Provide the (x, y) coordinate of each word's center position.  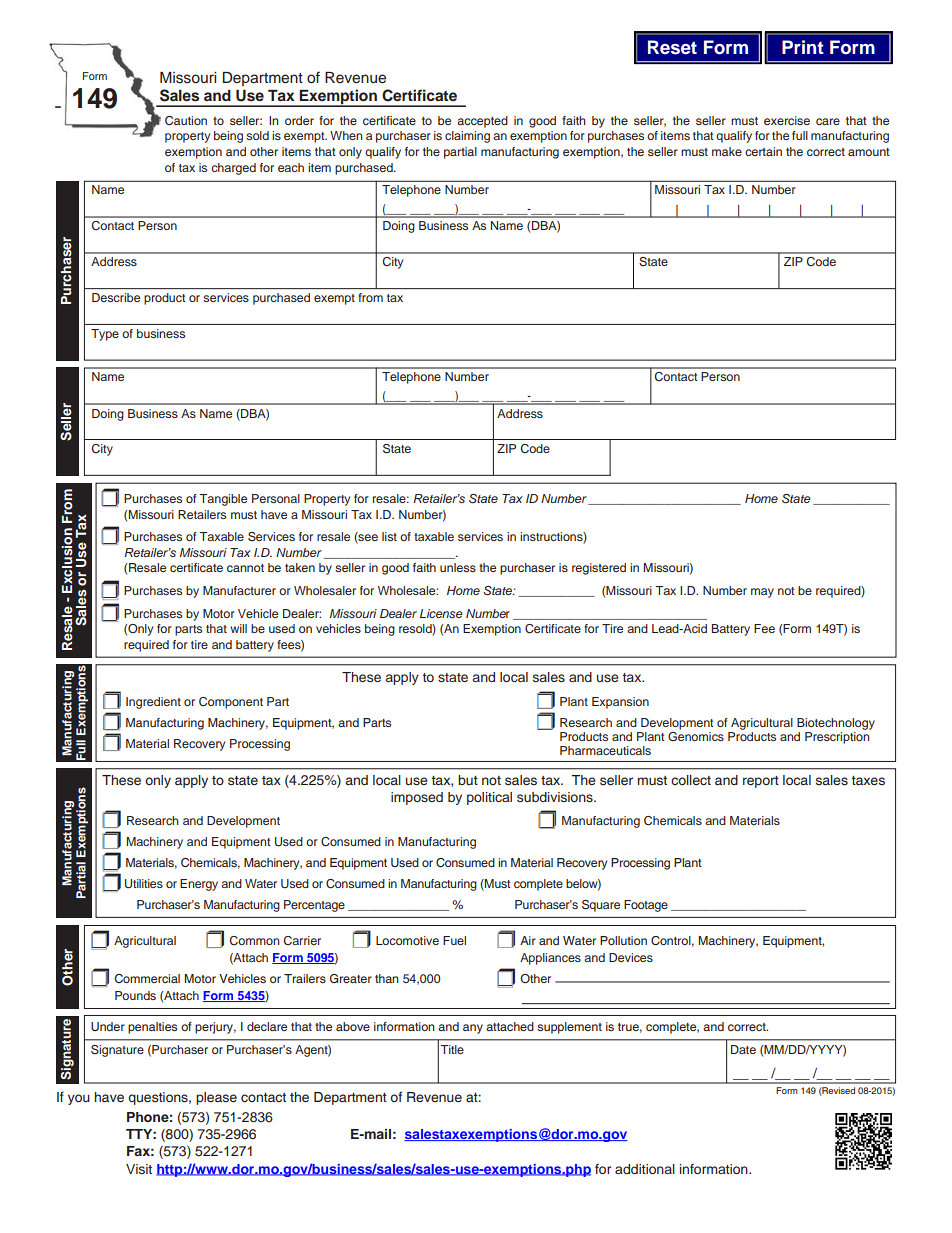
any (473, 1029)
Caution (186, 120)
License (441, 613)
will (238, 628)
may (762, 593)
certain (763, 151)
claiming (467, 137)
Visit (139, 1169)
